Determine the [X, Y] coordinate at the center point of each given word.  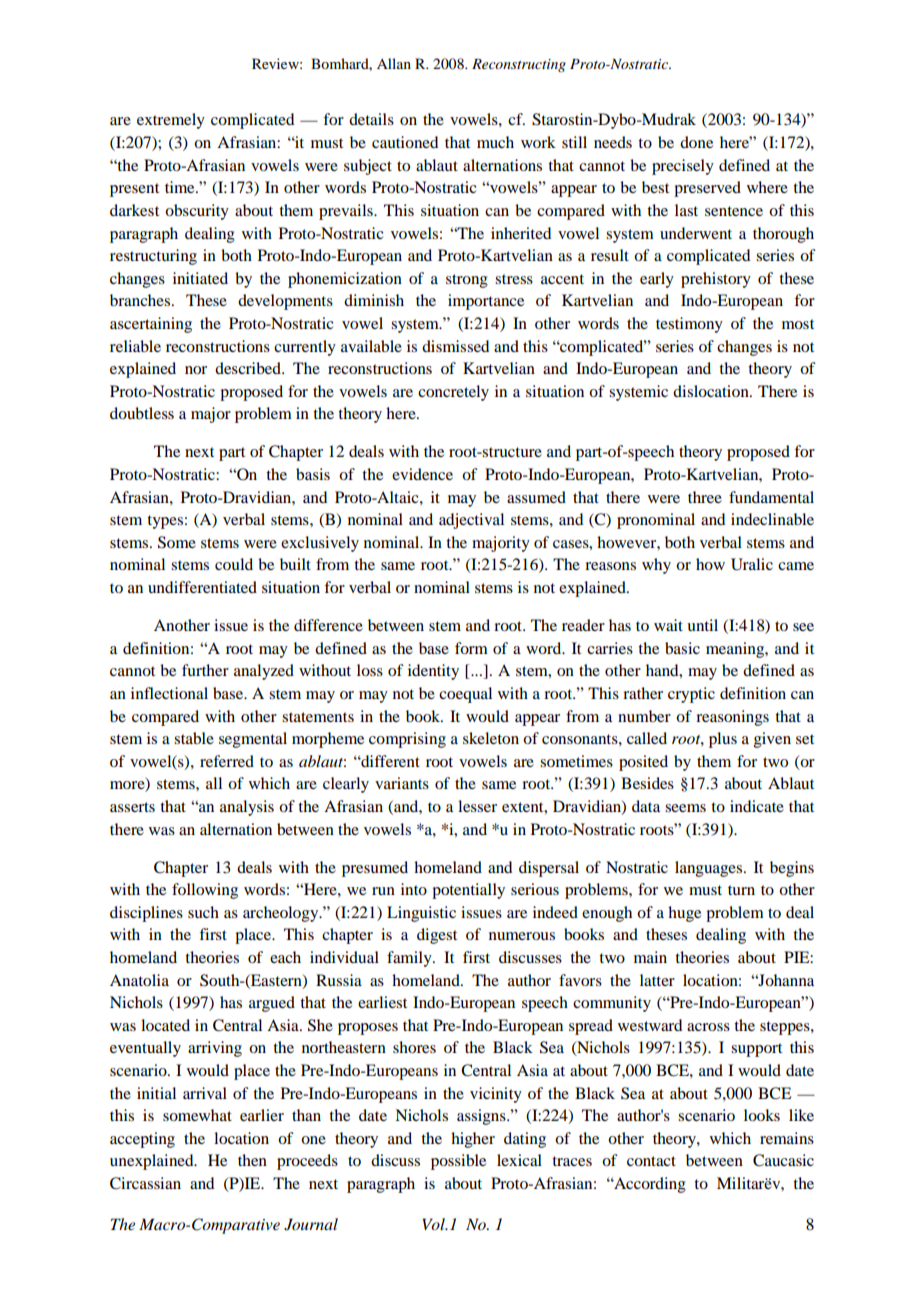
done [696, 142]
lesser [477, 806]
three [705, 497]
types [165, 522]
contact [651, 1161]
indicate [757, 806]
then [252, 1160]
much [495, 142]
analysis [247, 808]
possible [458, 1162]
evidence [422, 474]
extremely [171, 121]
